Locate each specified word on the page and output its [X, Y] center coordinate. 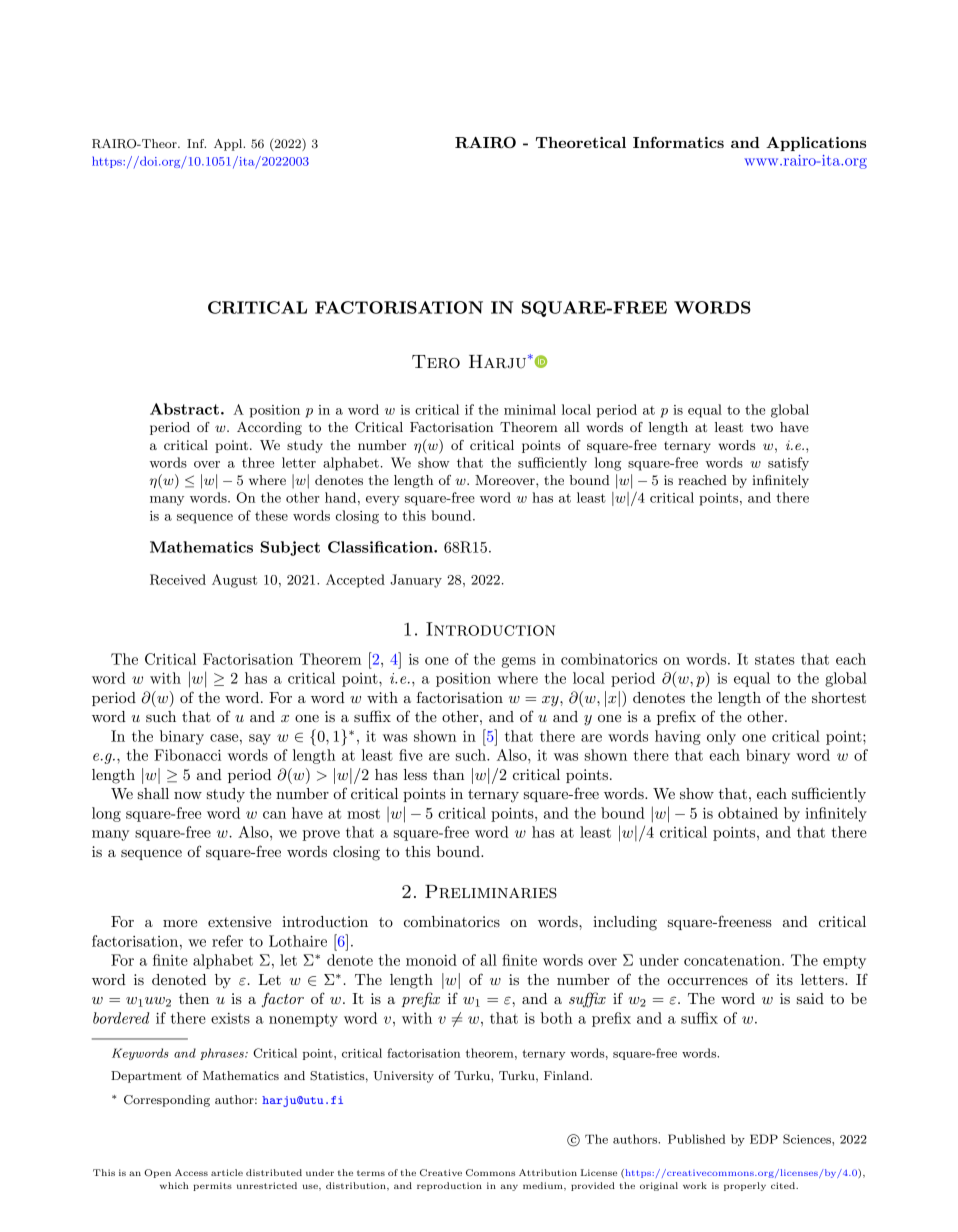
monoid [431, 960]
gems [519, 662]
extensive [239, 921]
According [269, 428]
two [762, 427]
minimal [530, 409]
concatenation [733, 960]
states [775, 660]
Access [191, 1172]
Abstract [184, 409]
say [260, 739]
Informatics [678, 142]
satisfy [788, 464]
